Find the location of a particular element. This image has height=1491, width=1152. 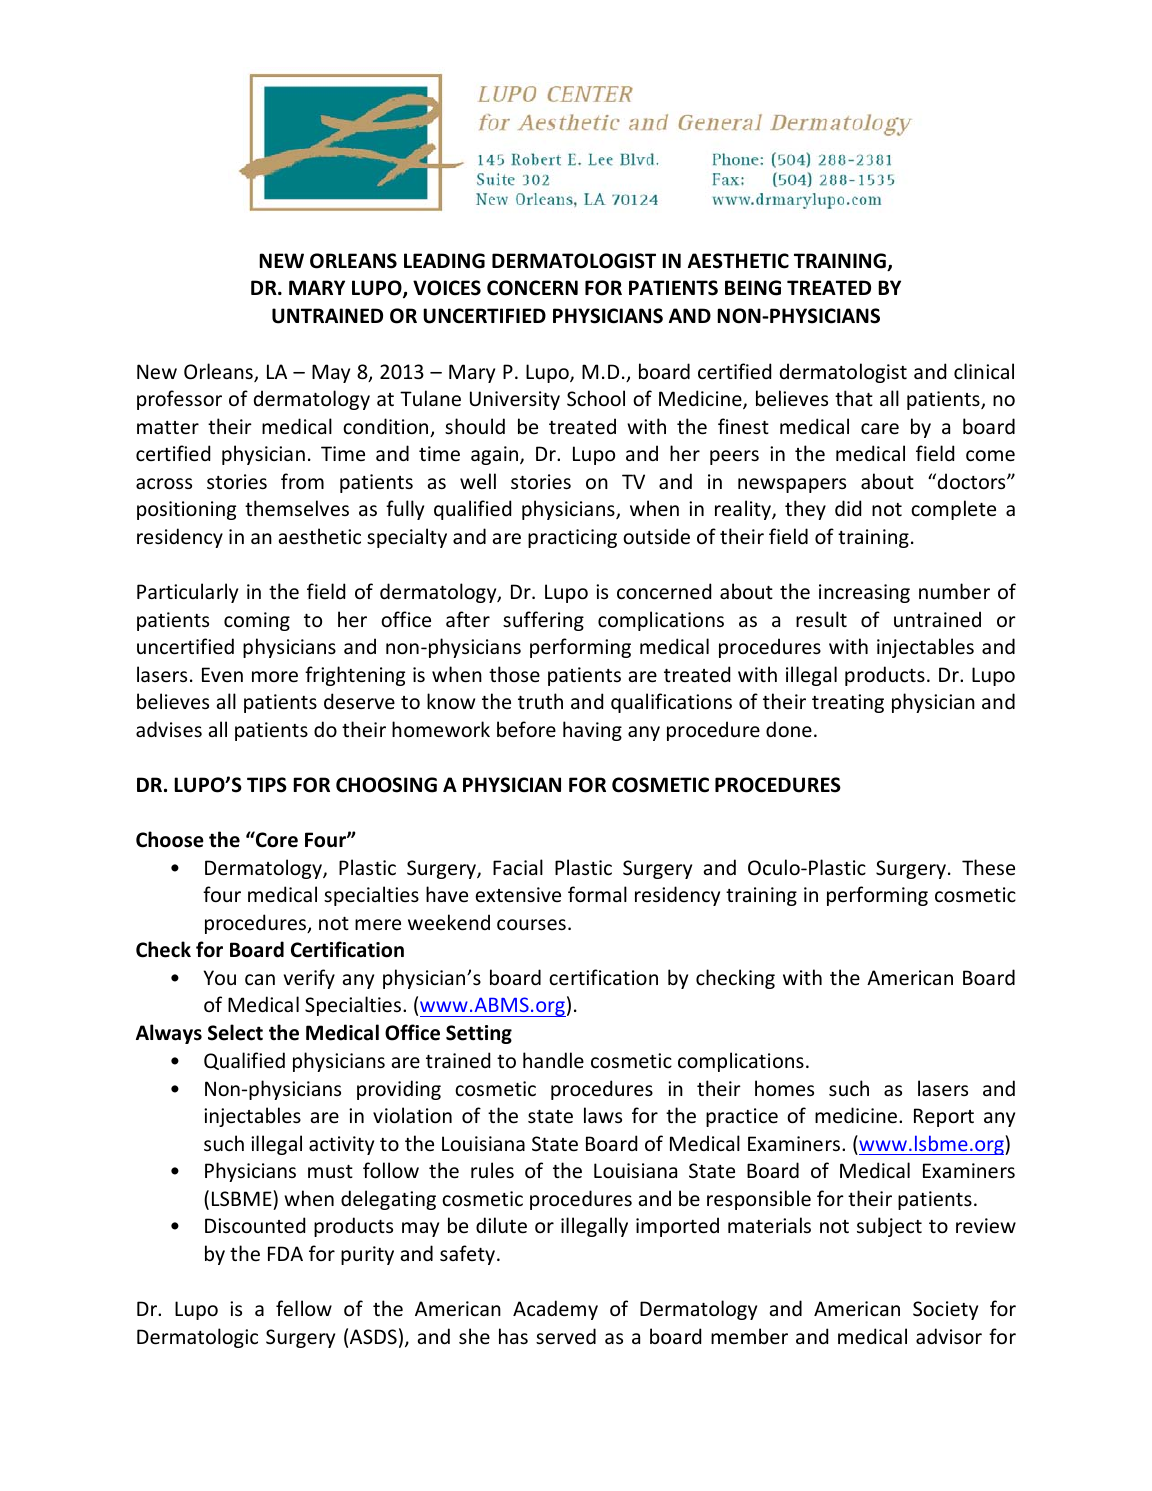

increasing is located at coordinates (864, 593).
